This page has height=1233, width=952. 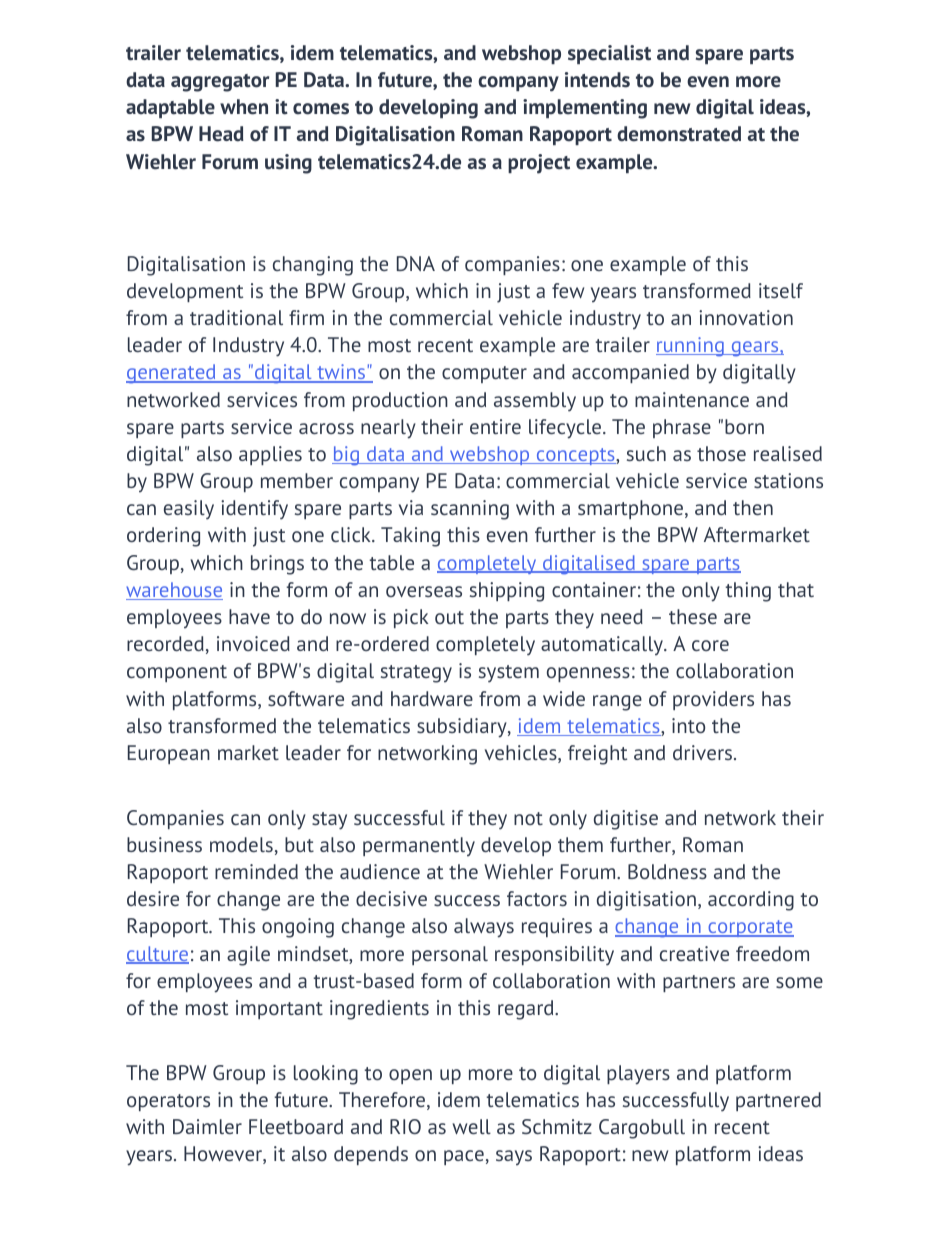 I want to click on thing, so click(x=748, y=592).
